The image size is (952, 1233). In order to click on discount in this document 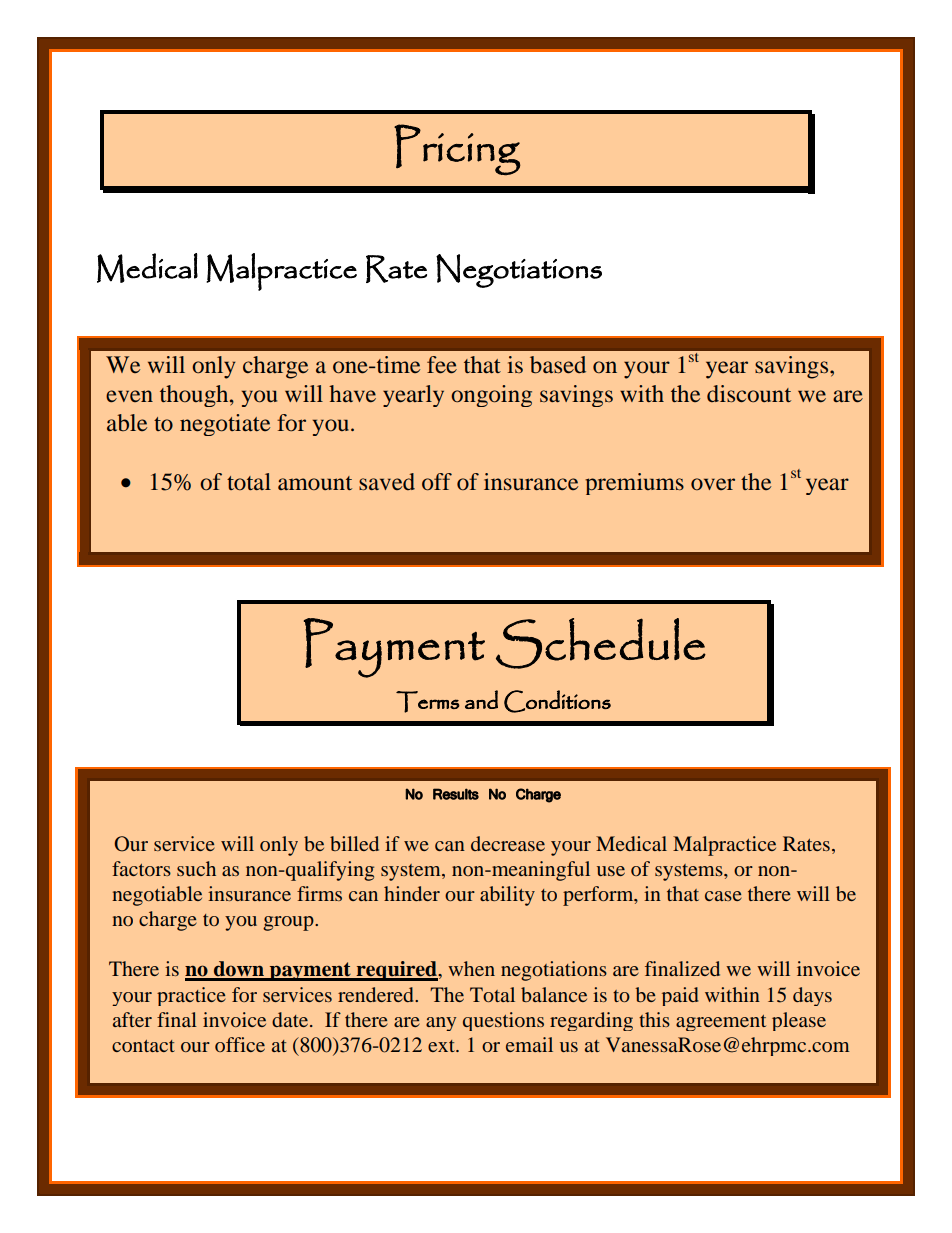, I will do `click(749, 394)`.
